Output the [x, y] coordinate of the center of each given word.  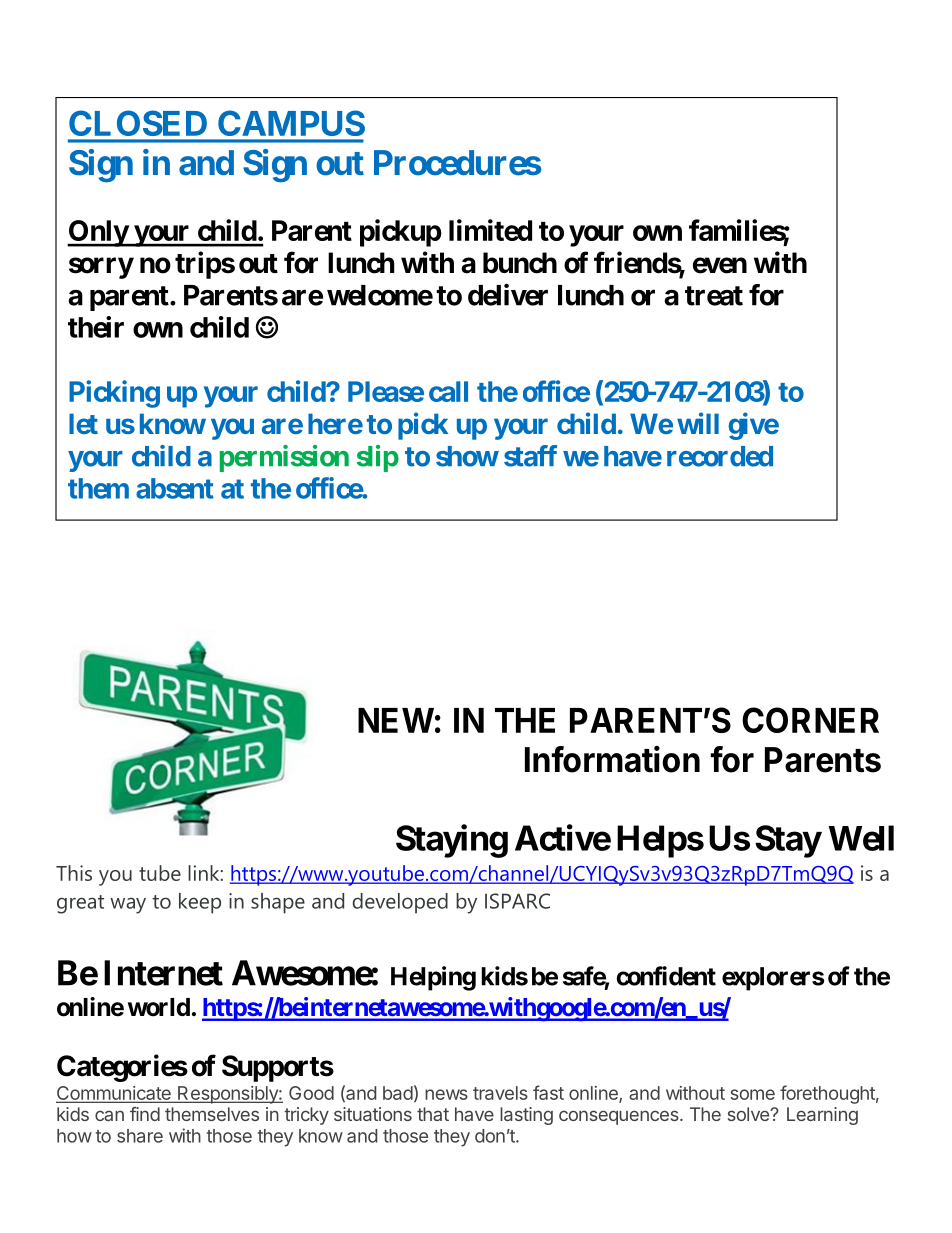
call [448, 391]
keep [200, 903]
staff [530, 456]
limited [490, 230]
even [720, 265]
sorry [101, 268]
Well [861, 838]
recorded [720, 456]
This [74, 873]
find [145, 1114]
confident [666, 976]
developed [400, 903]
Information [612, 759]
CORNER [810, 720]
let [83, 423]
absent [175, 488]
